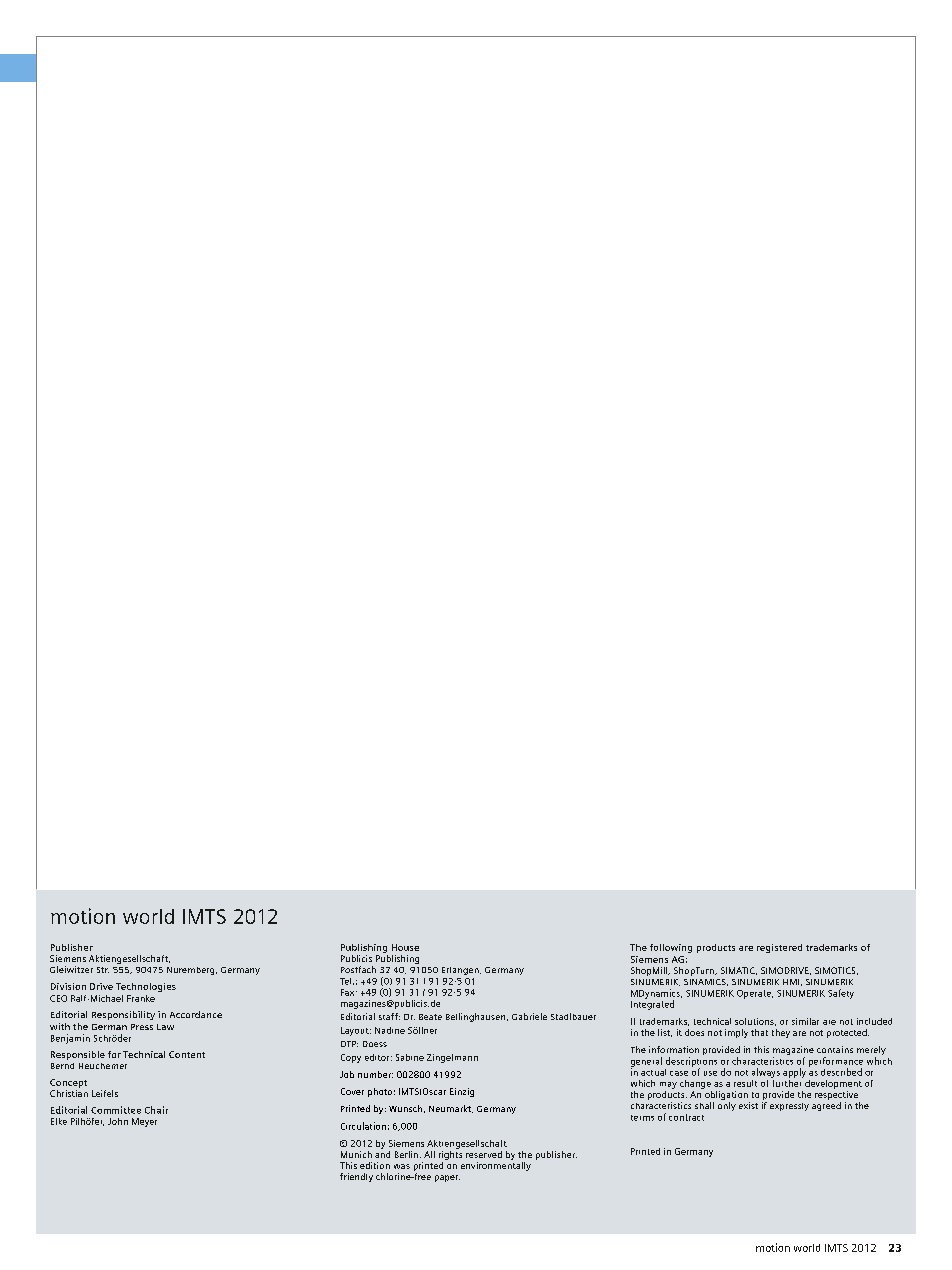 This page has width=952, height=1270. What do you see at coordinates (390, 1030) in the page?
I see `Nadine` at bounding box center [390, 1030].
